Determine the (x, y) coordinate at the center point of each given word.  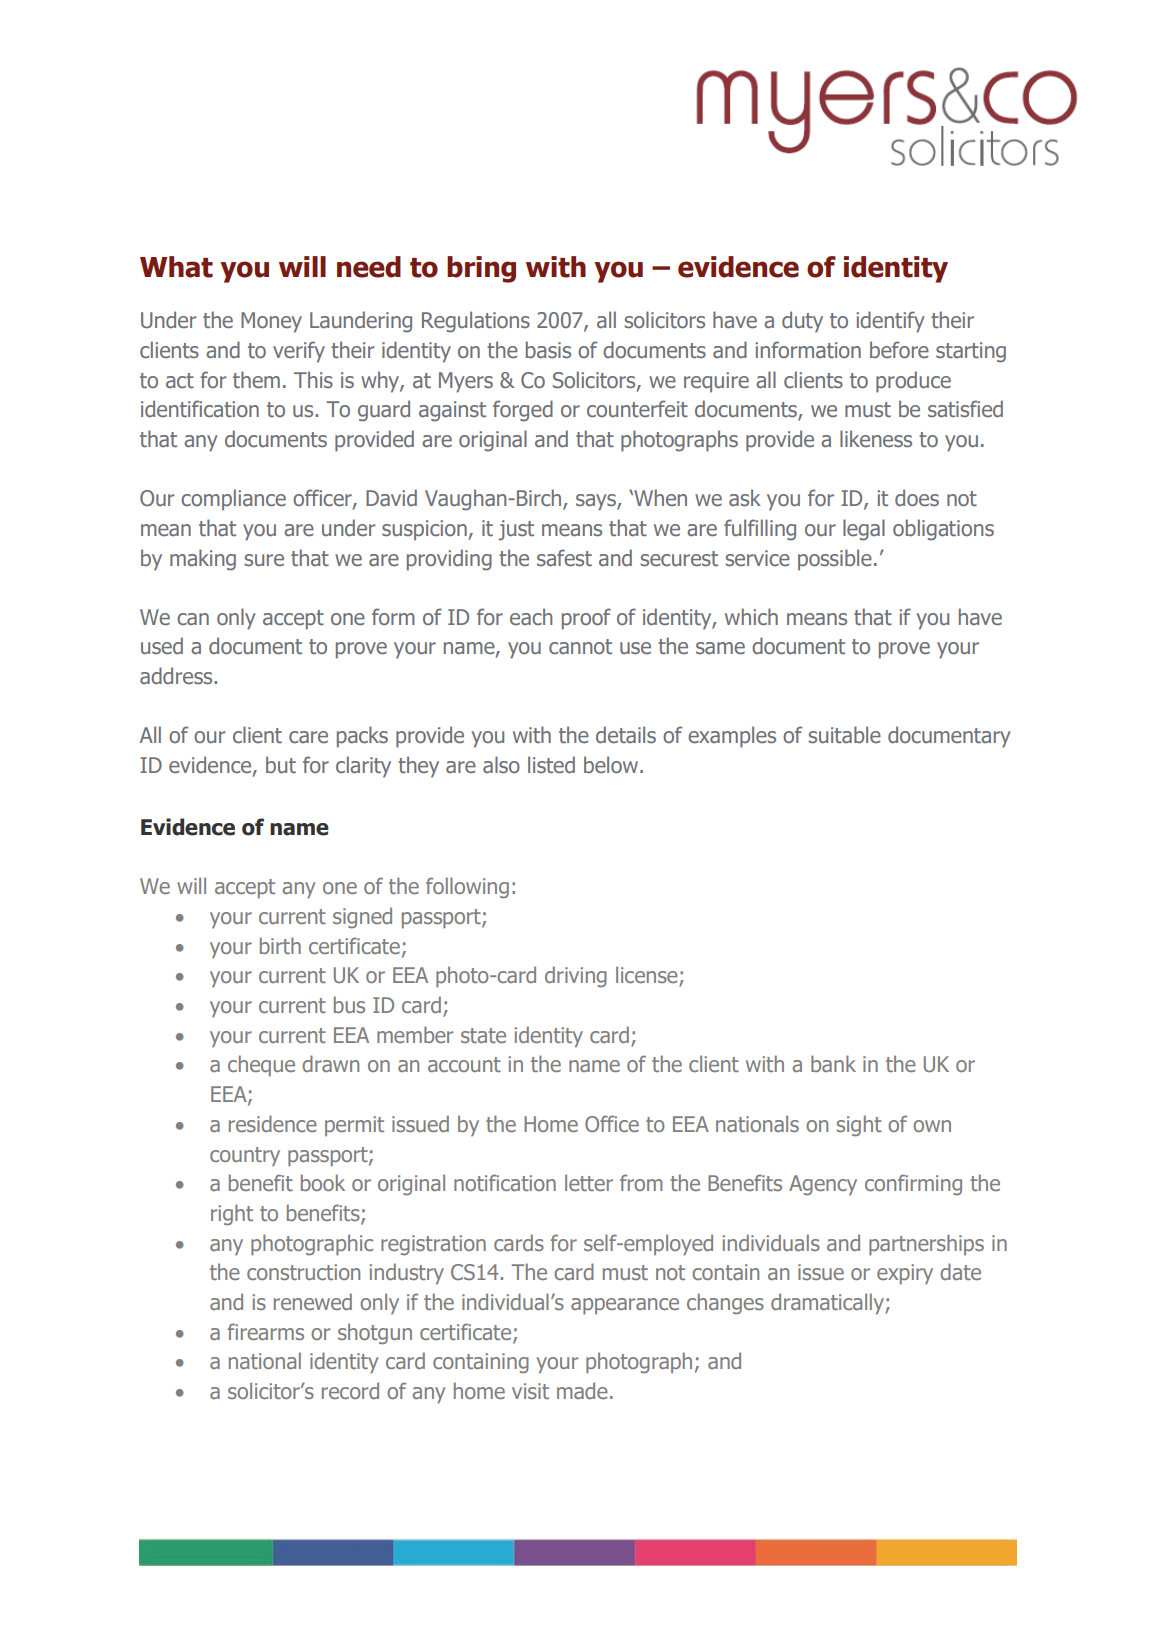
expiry (905, 1274)
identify (890, 322)
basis (548, 350)
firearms (265, 1331)
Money (271, 322)
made (582, 1390)
